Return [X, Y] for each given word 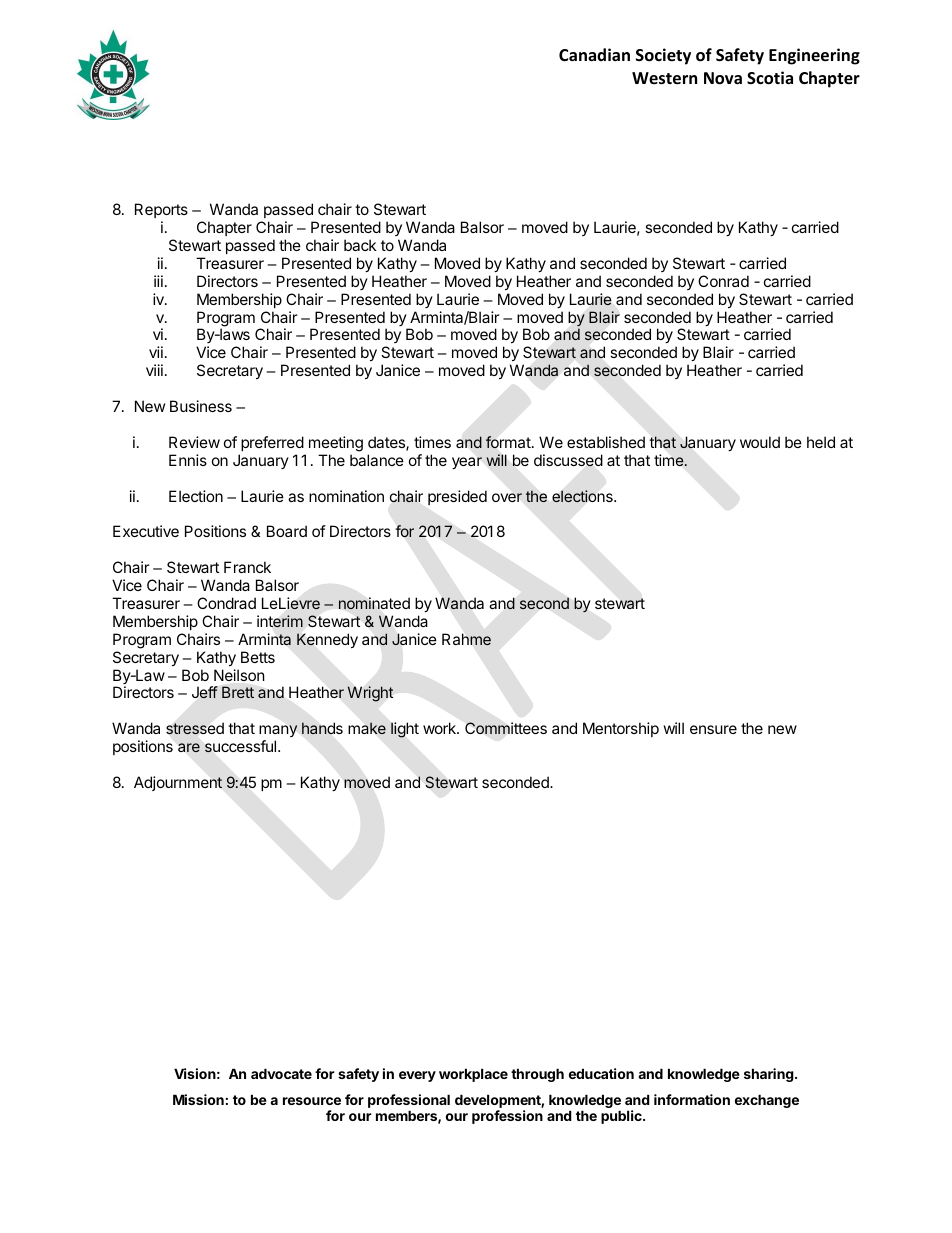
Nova [723, 78]
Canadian [594, 54]
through [537, 1075]
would [760, 442]
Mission [198, 1099]
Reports [161, 210]
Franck [247, 567]
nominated [374, 603]
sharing [769, 1075]
